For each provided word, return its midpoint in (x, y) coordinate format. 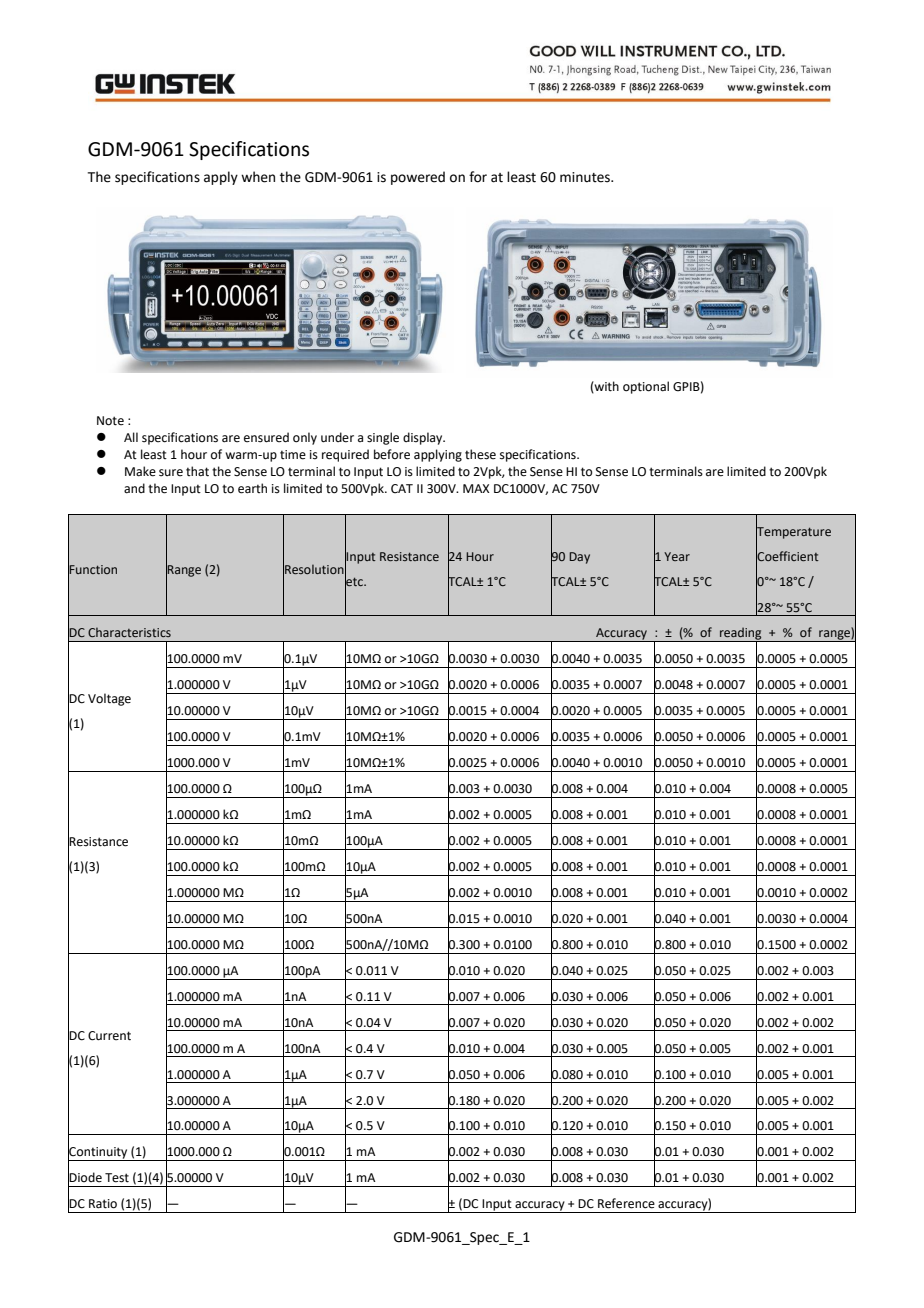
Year (677, 556)
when (258, 177)
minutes (586, 177)
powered (418, 178)
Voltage (109, 699)
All (131, 437)
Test (117, 1178)
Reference (626, 1203)
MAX (476, 488)
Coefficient (787, 556)
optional (646, 387)
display (424, 438)
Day (579, 558)
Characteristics (129, 632)
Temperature (793, 533)
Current (109, 1036)
